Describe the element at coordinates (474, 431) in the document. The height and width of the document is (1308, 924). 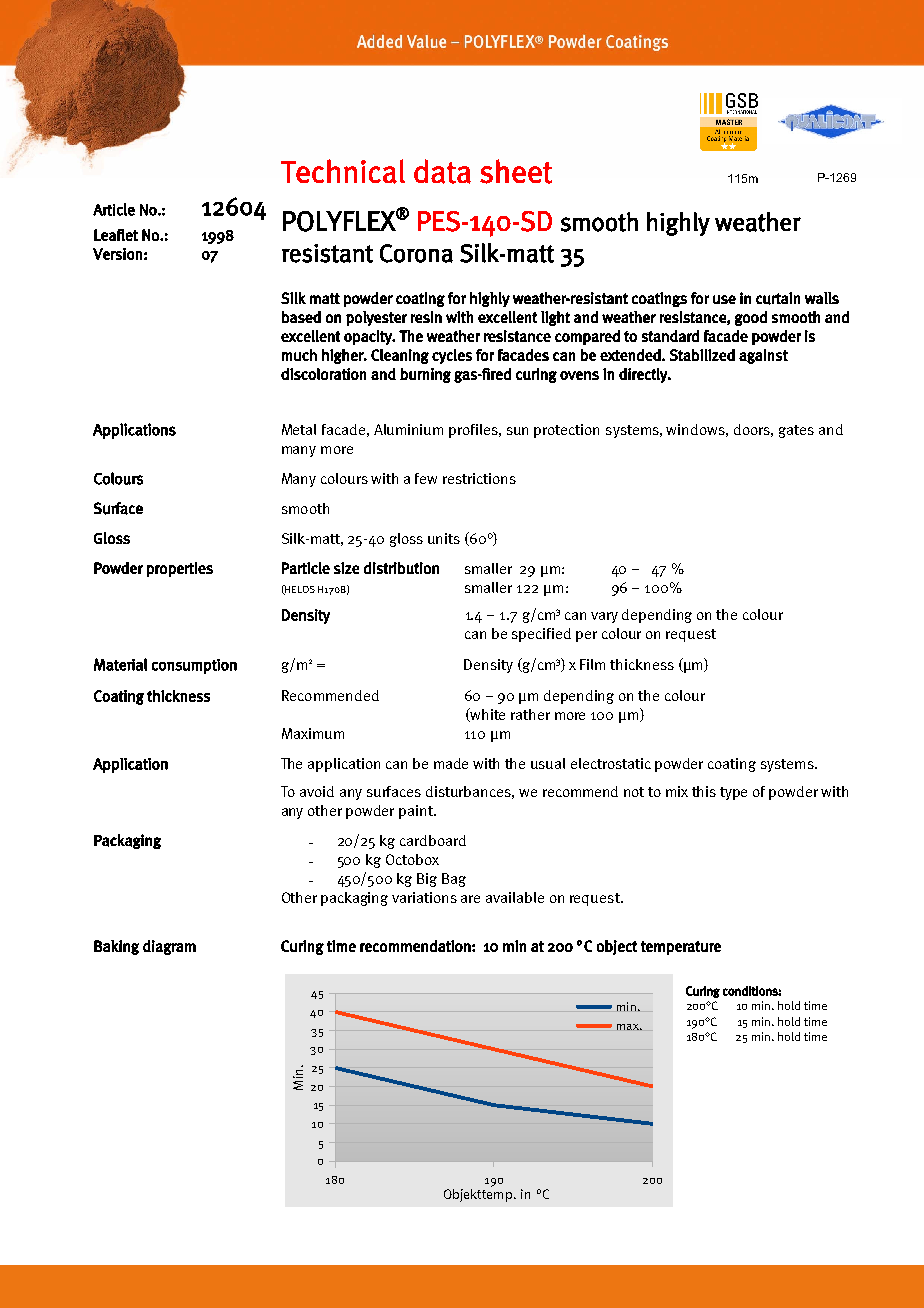
I see `profiles` at that location.
